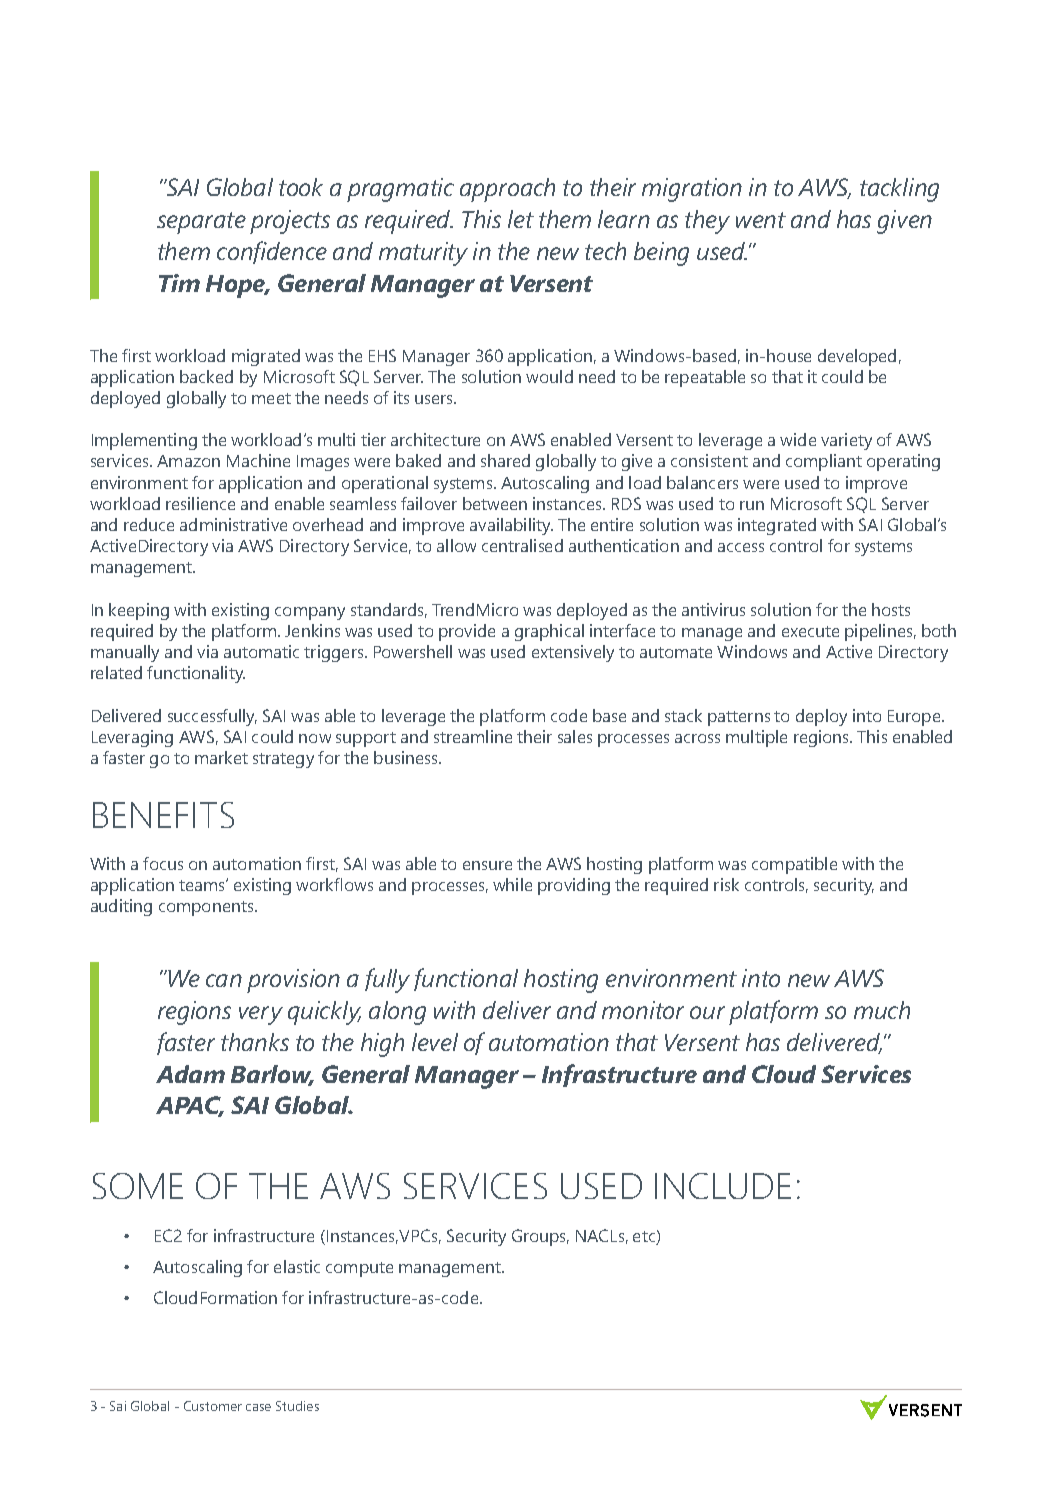 Image resolution: width=1052 pixels, height=1488 pixels. I want to click on execute, so click(810, 631).
